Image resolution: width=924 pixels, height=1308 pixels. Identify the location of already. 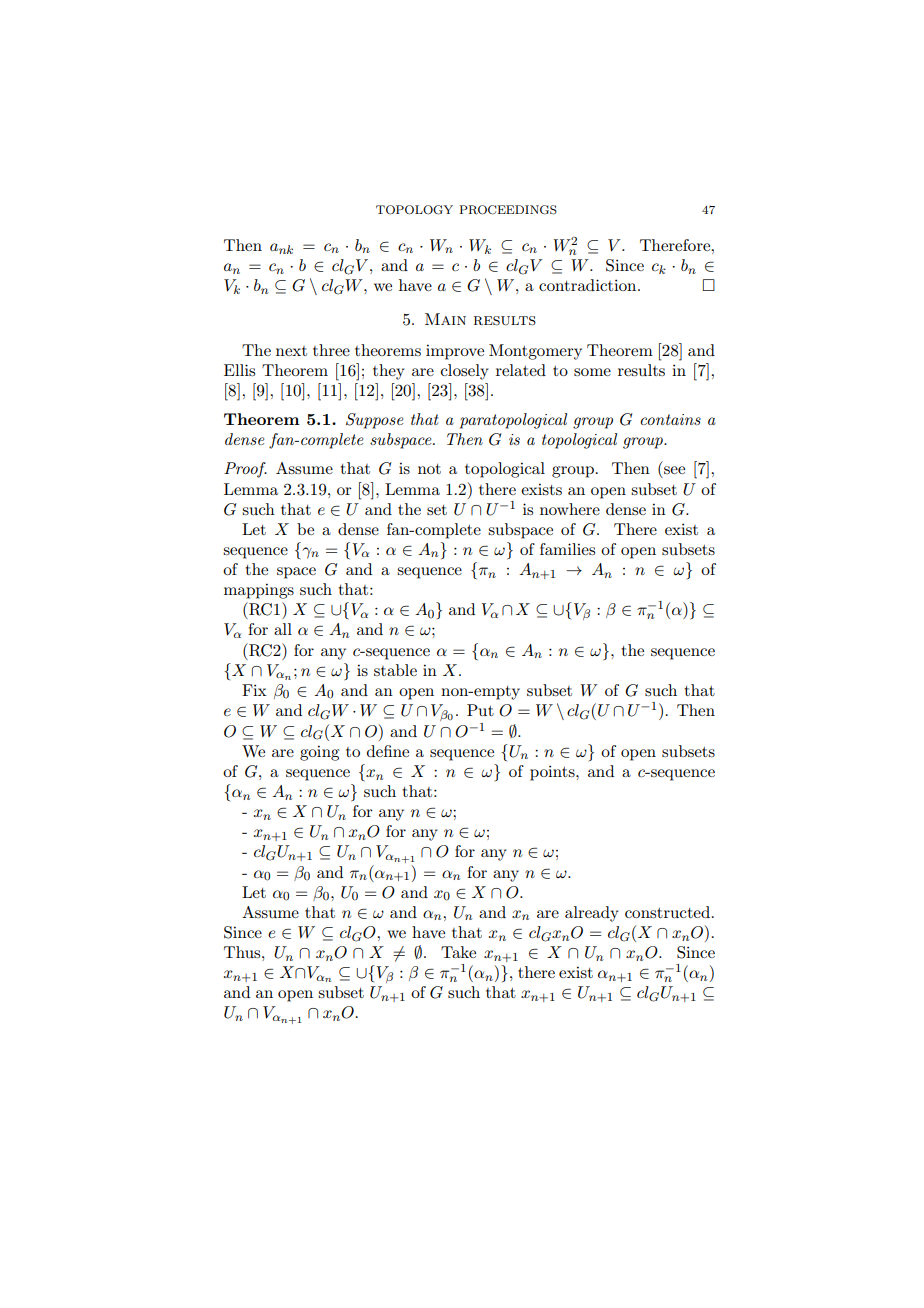
(592, 914).
